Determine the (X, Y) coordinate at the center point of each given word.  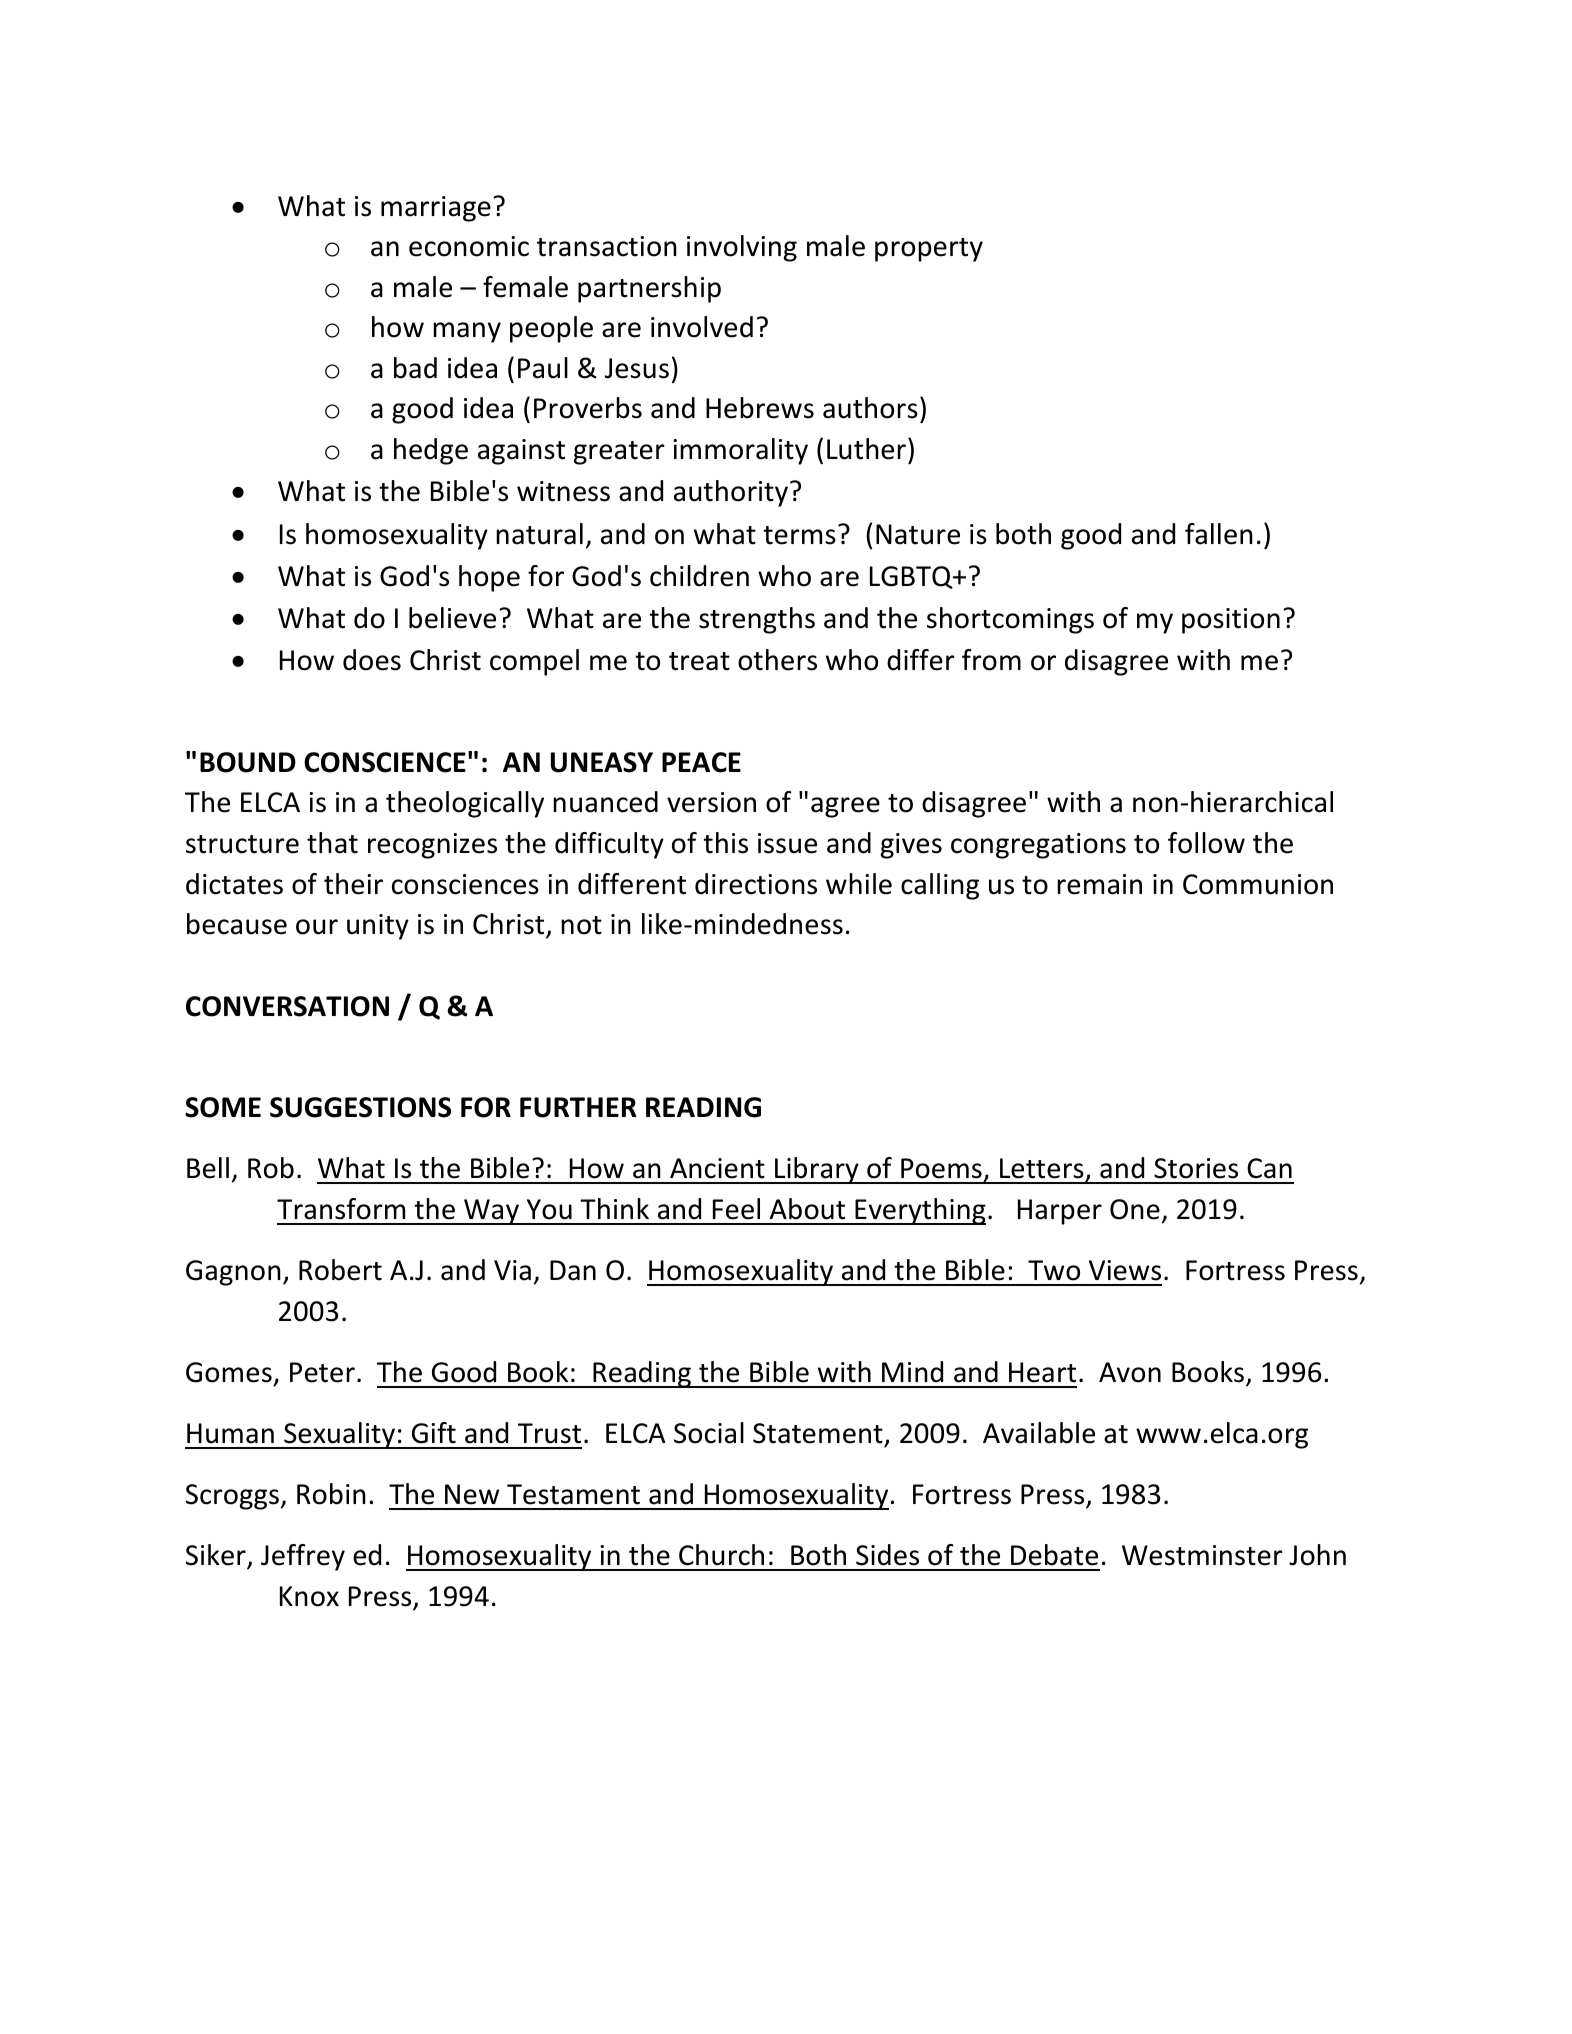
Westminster (1202, 1555)
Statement (818, 1433)
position (1231, 621)
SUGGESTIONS (360, 1107)
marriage (436, 209)
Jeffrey (303, 1557)
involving (742, 248)
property (929, 250)
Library (817, 1170)
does (372, 660)
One (1135, 1209)
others (777, 660)
